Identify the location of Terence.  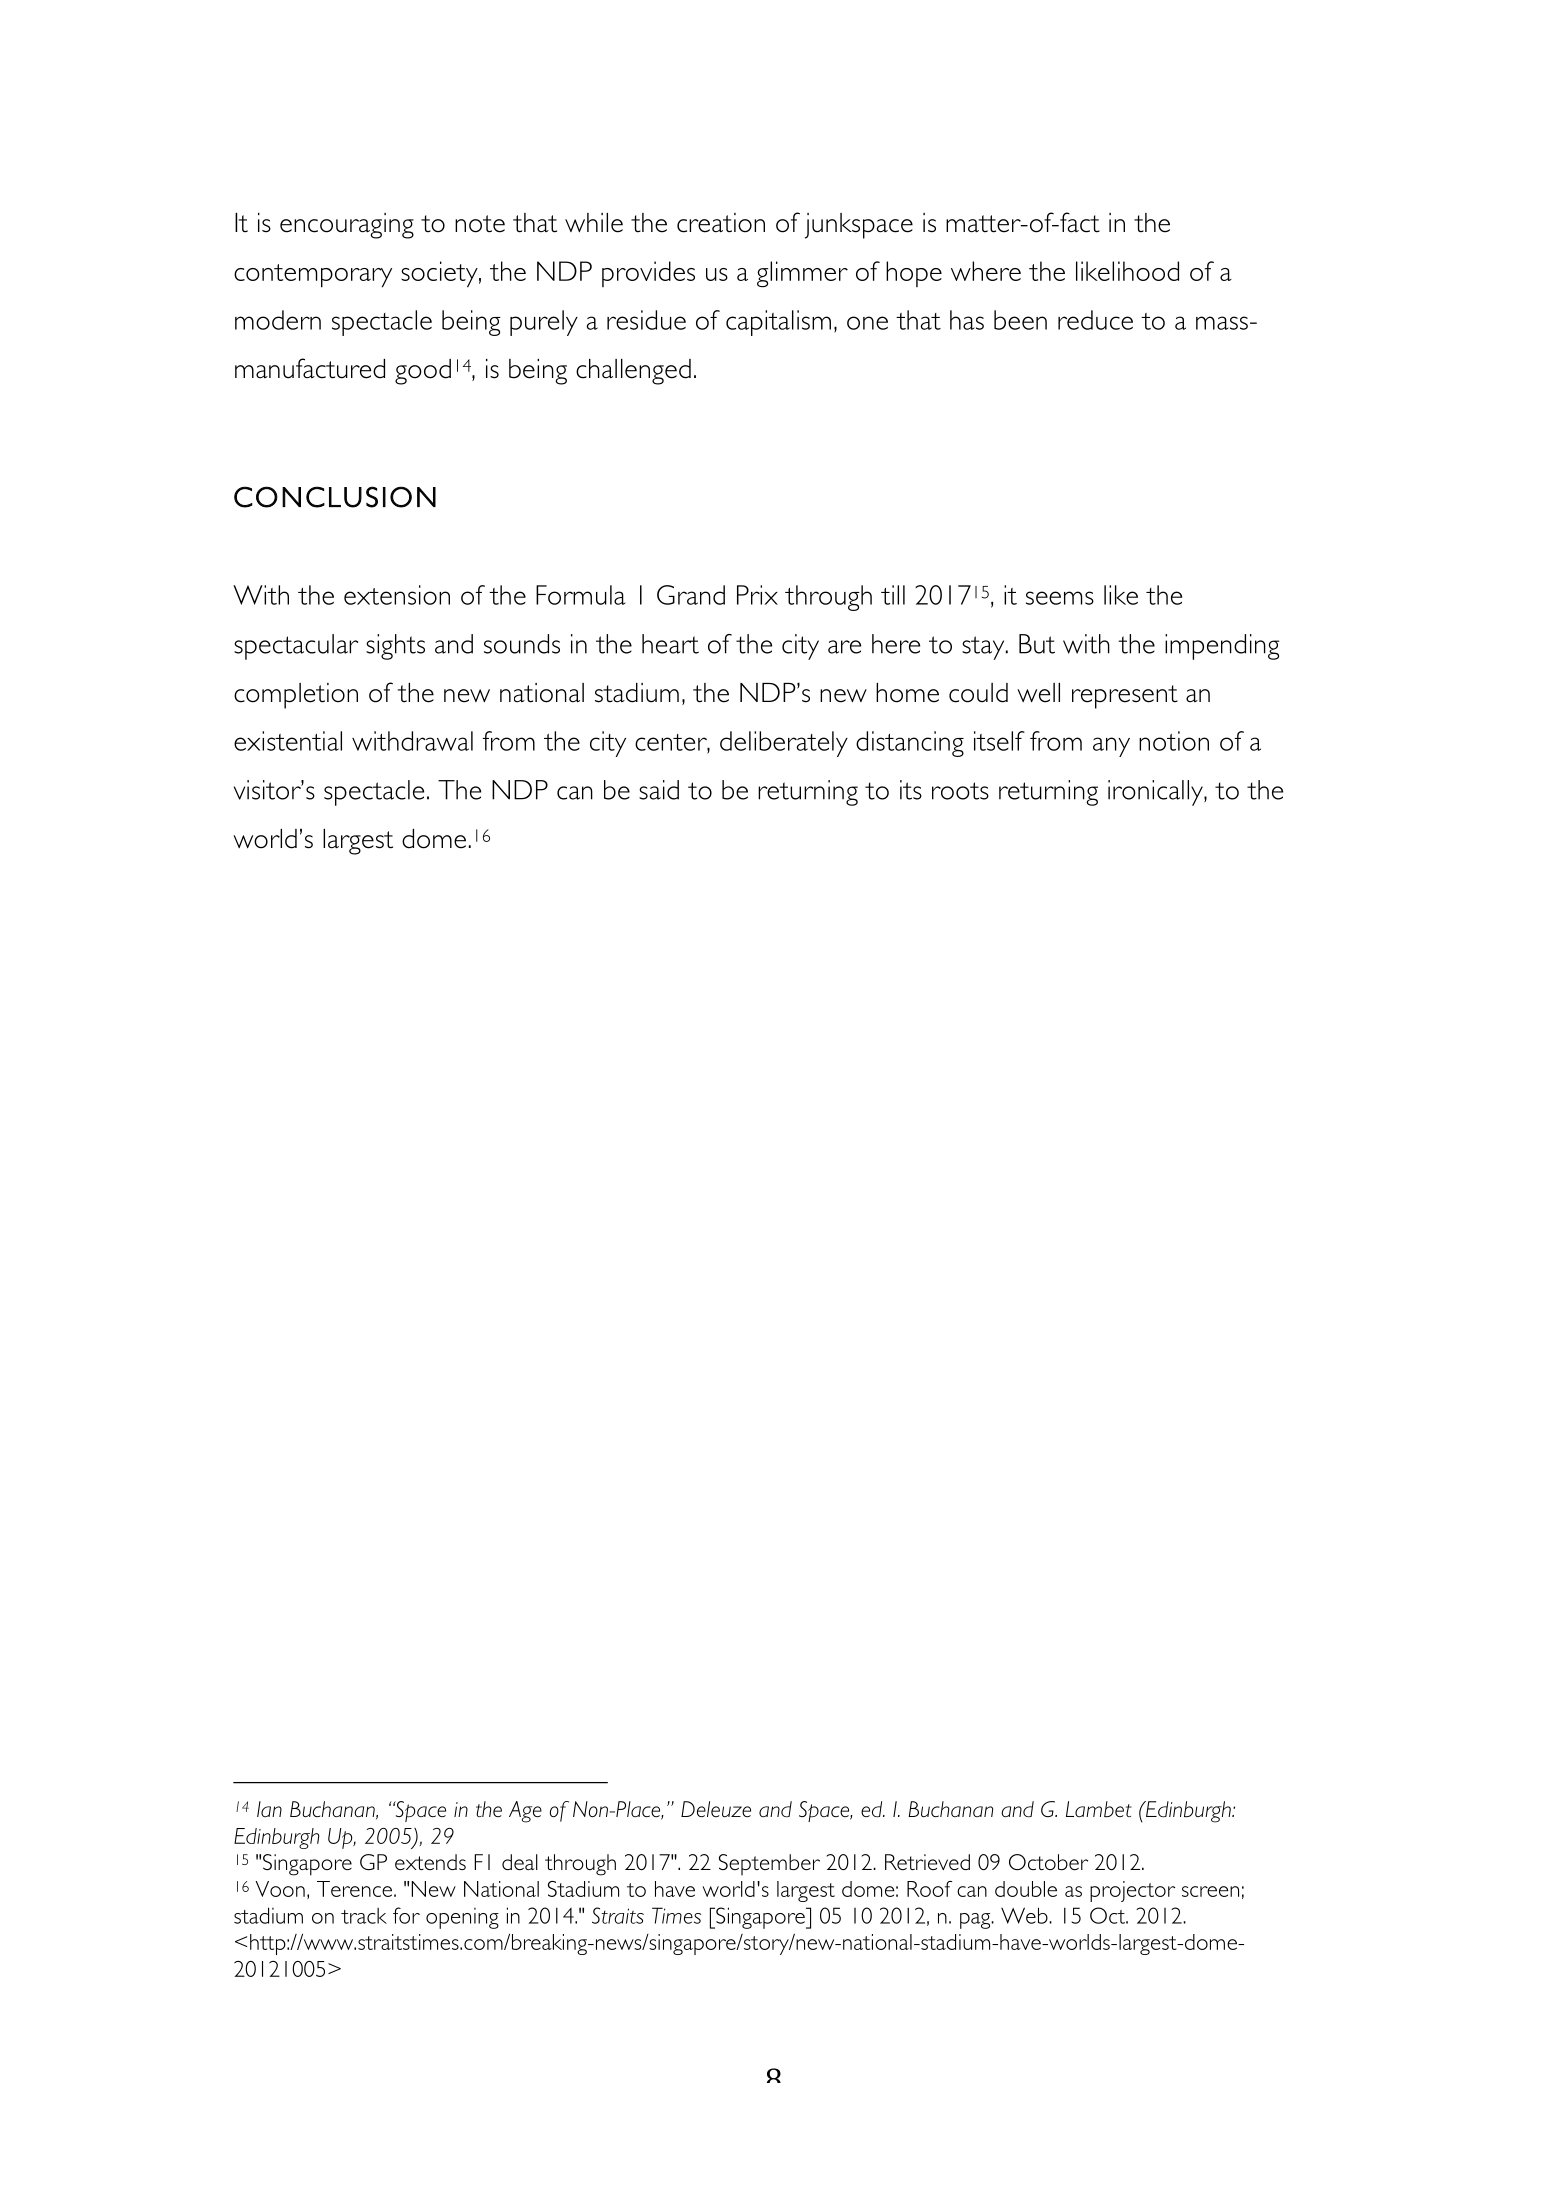
(354, 1889).
